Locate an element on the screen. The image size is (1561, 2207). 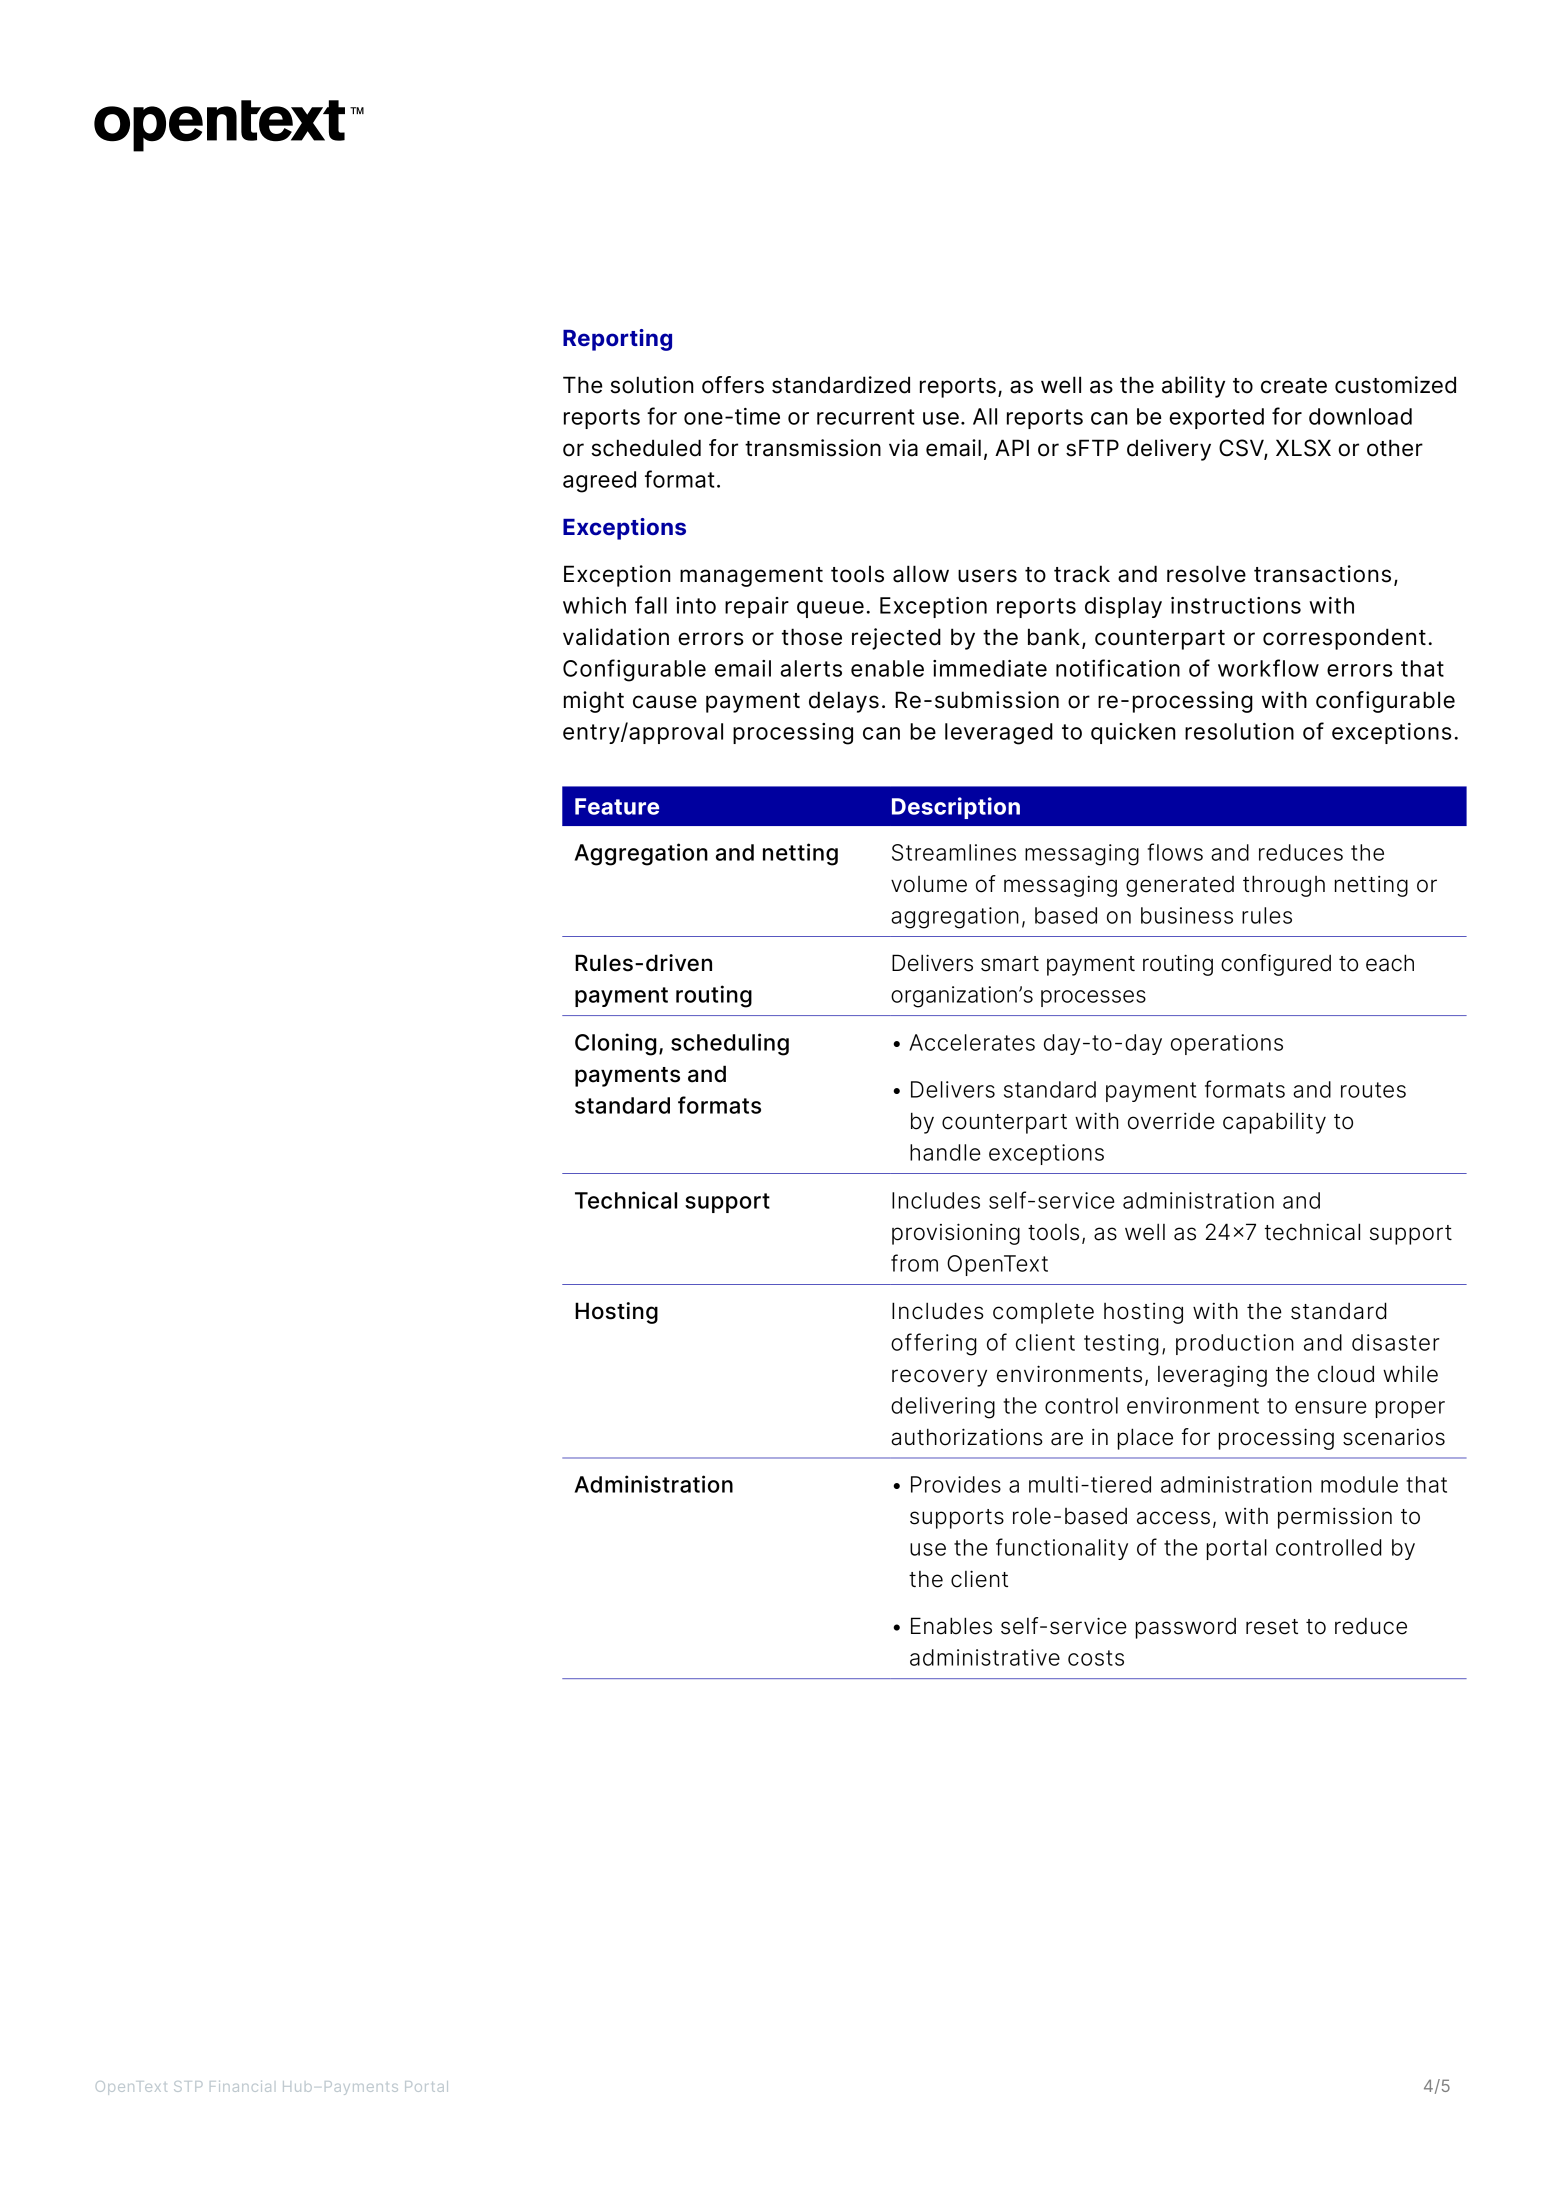
offers is located at coordinates (733, 385).
